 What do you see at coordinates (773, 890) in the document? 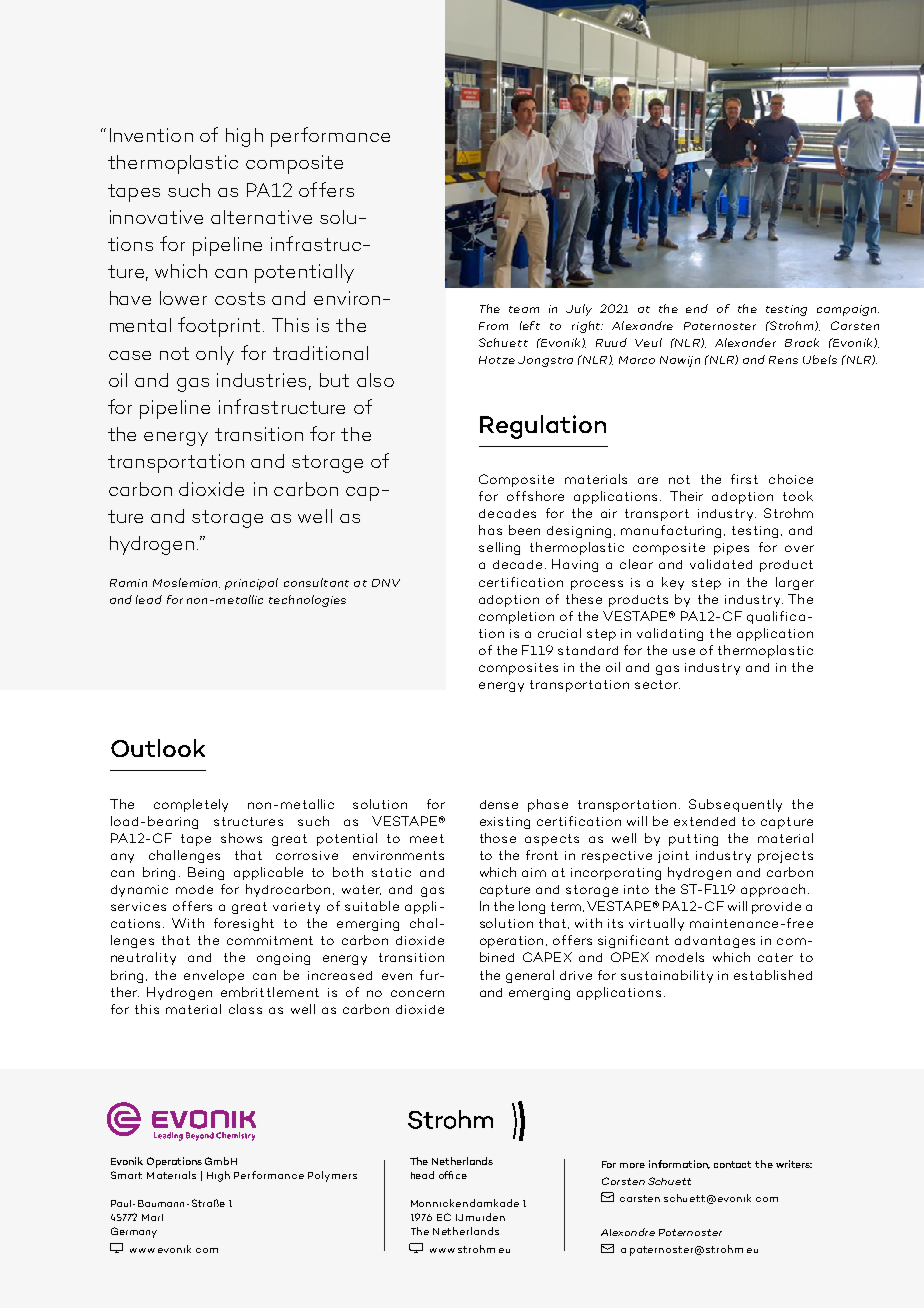
I see `approach` at bounding box center [773, 890].
